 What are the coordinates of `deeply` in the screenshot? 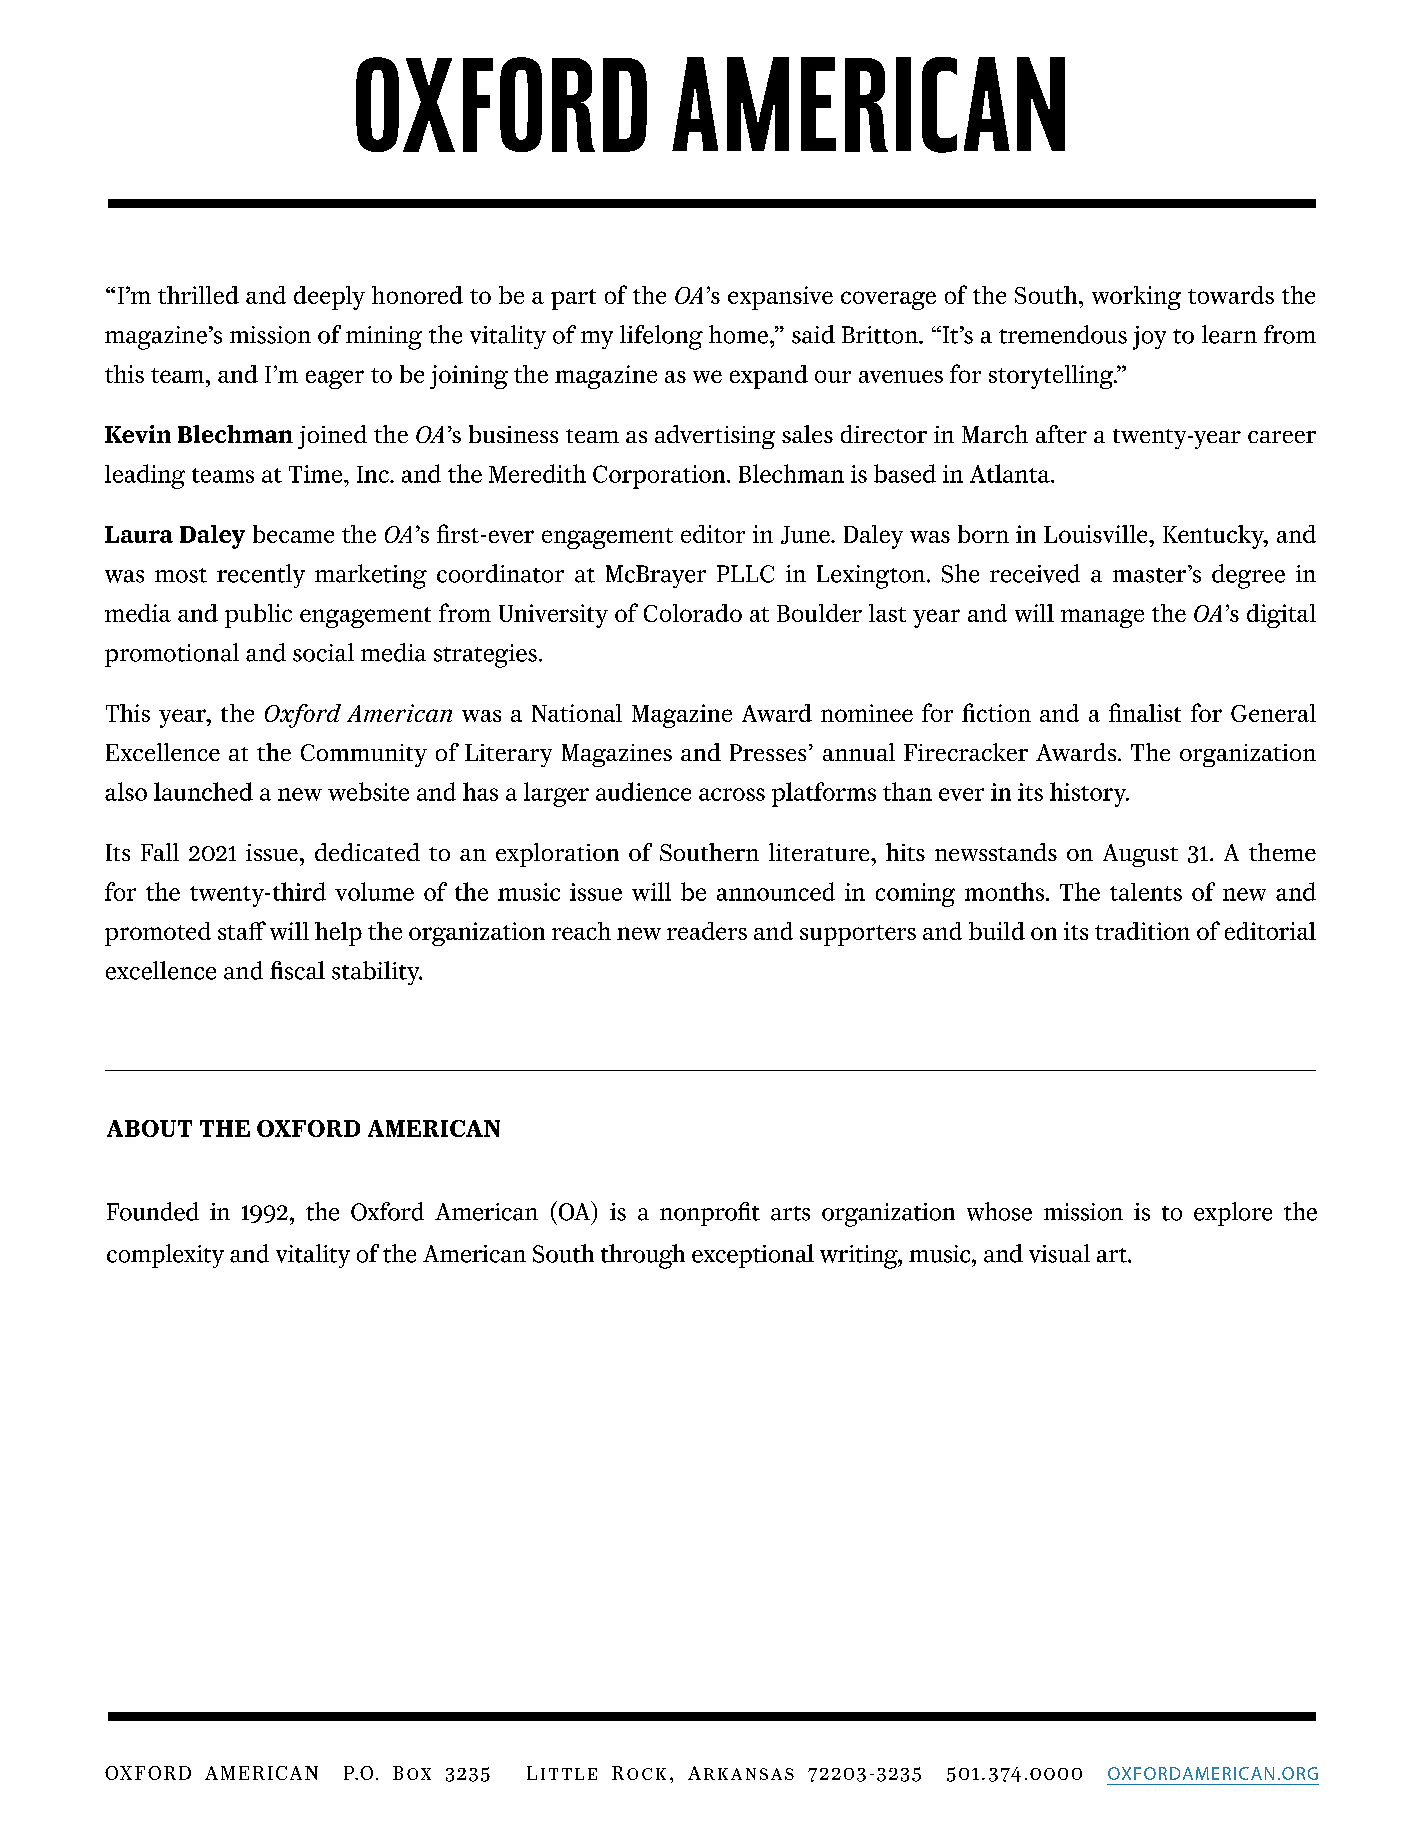 It's located at (329, 298).
